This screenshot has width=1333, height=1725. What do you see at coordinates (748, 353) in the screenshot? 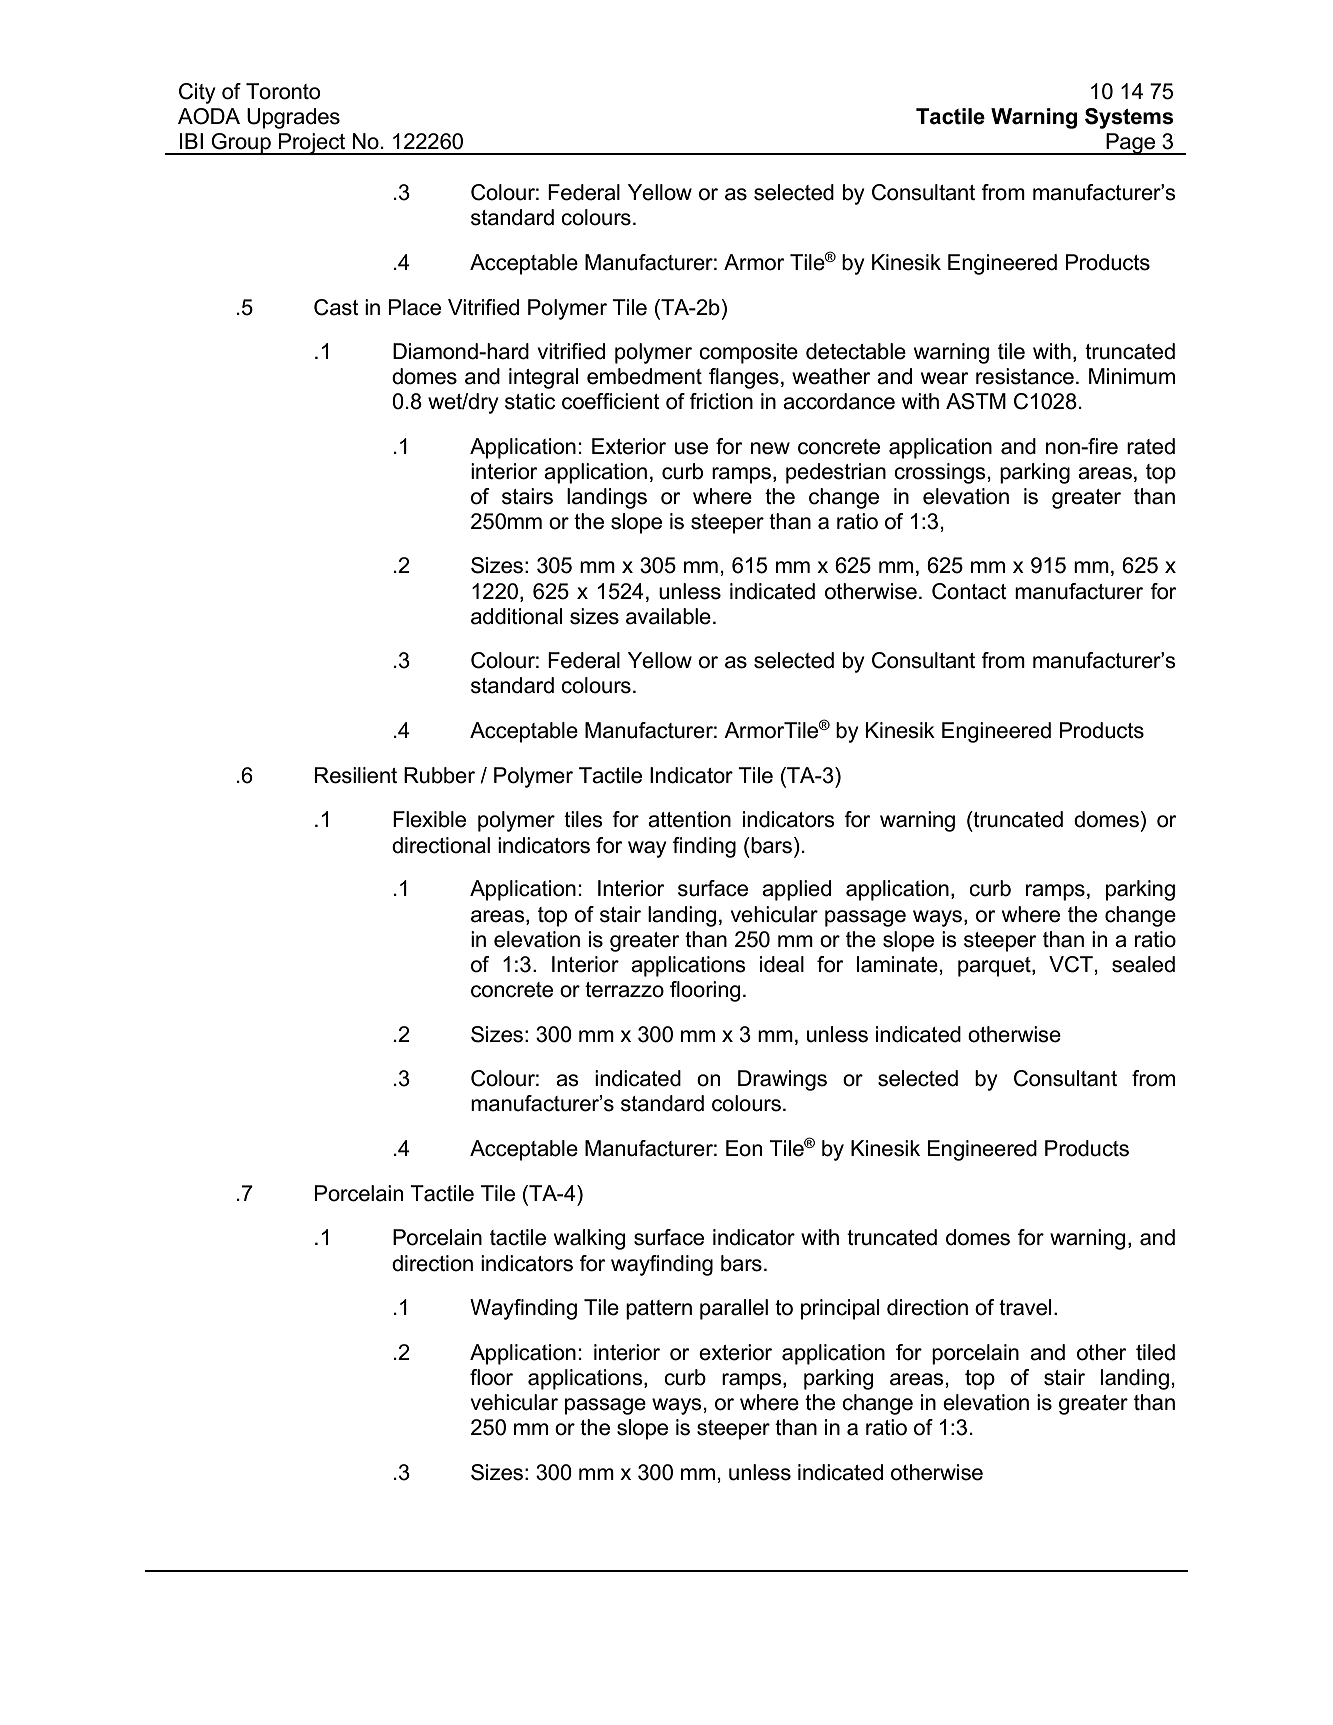
I see `composite` at bounding box center [748, 353].
